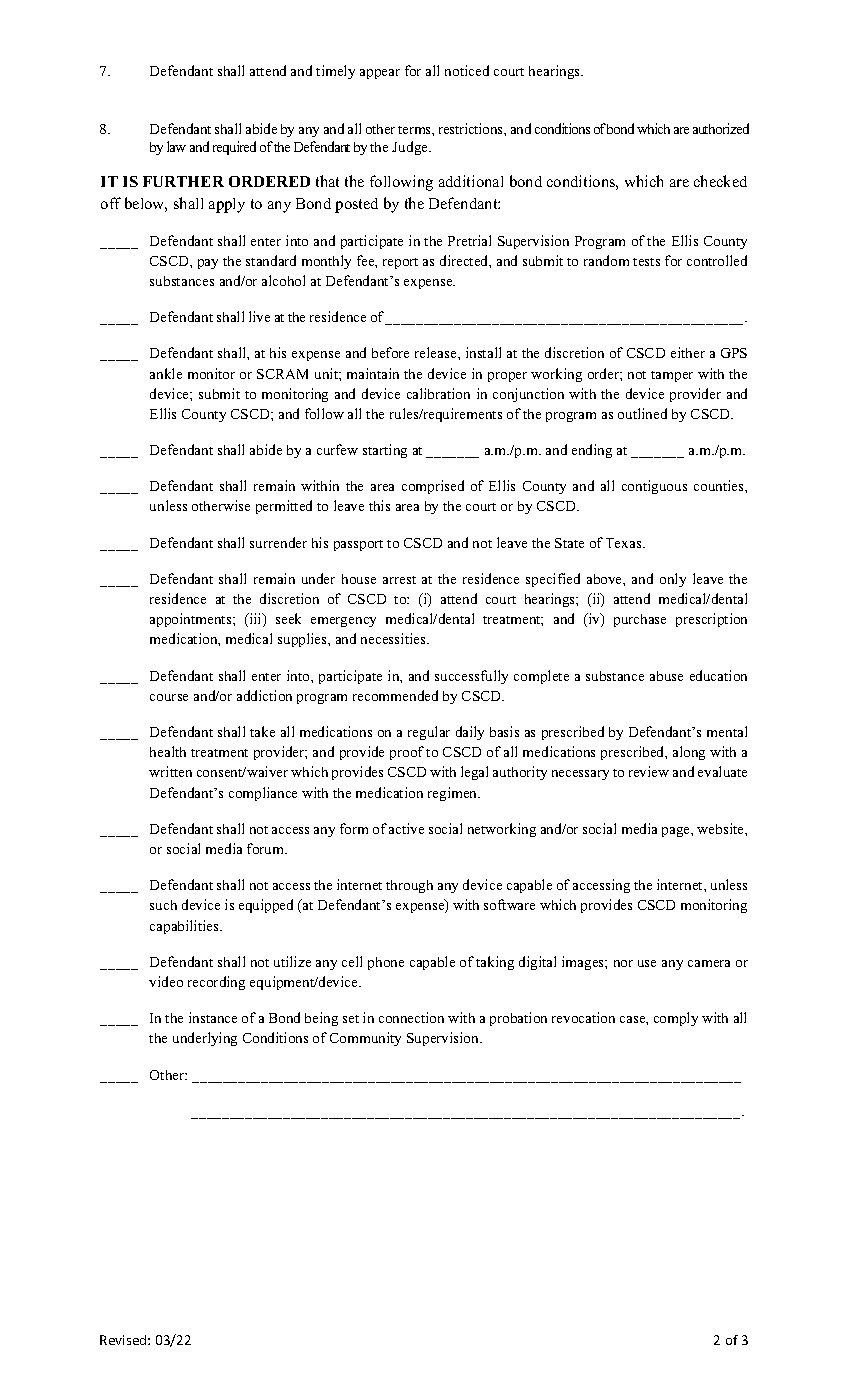 This page has width=849, height=1400. Describe the element at coordinates (625, 543) in the page. I see `Texas` at that location.
